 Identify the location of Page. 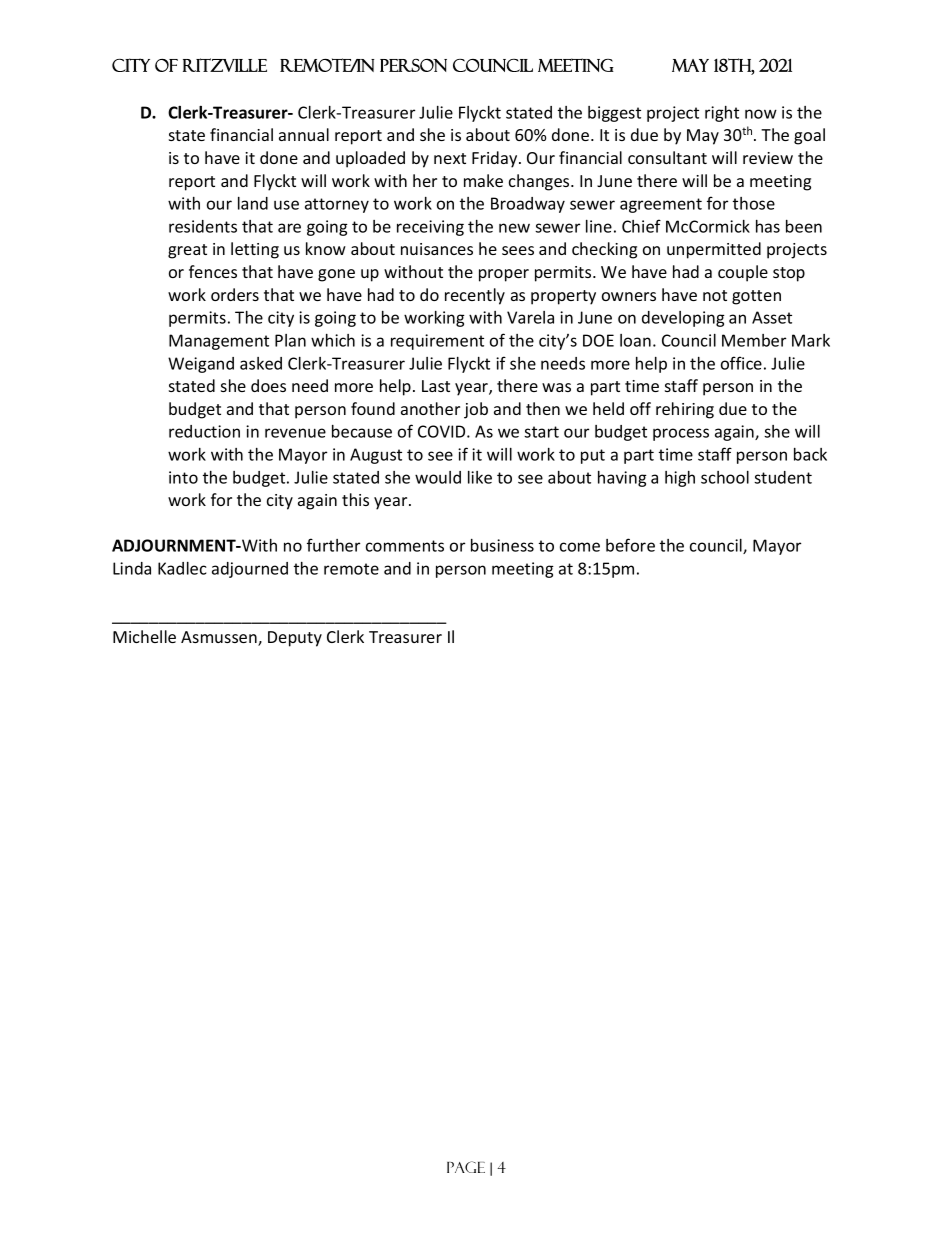
(466, 1167).
